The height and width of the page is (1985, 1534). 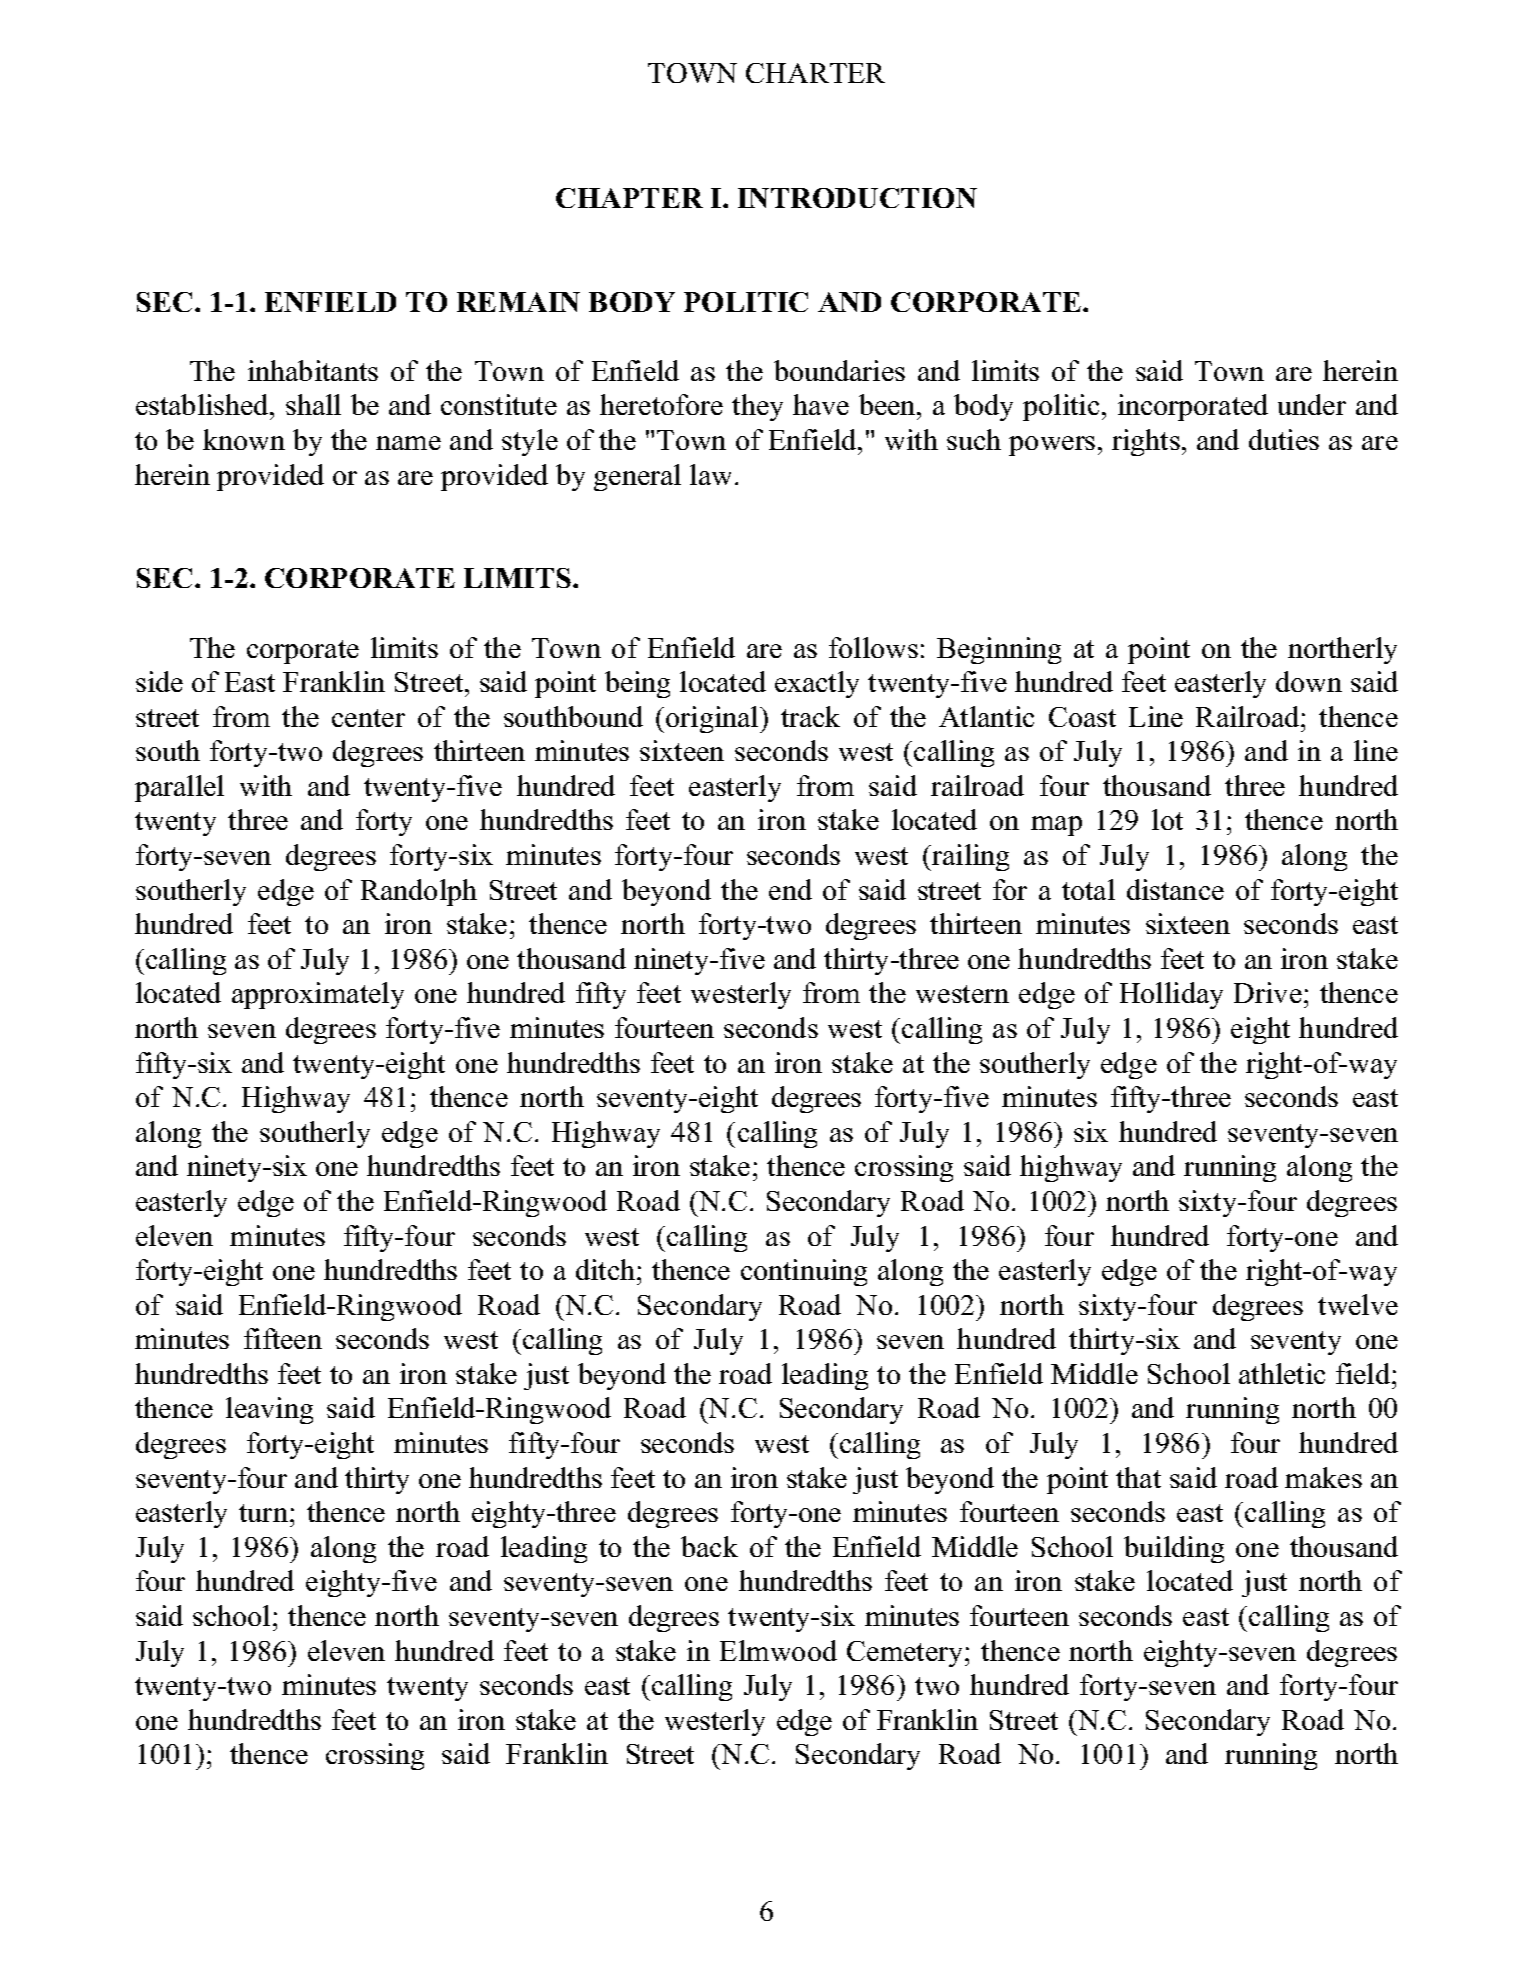 I want to click on CHARTER, so click(x=815, y=73).
